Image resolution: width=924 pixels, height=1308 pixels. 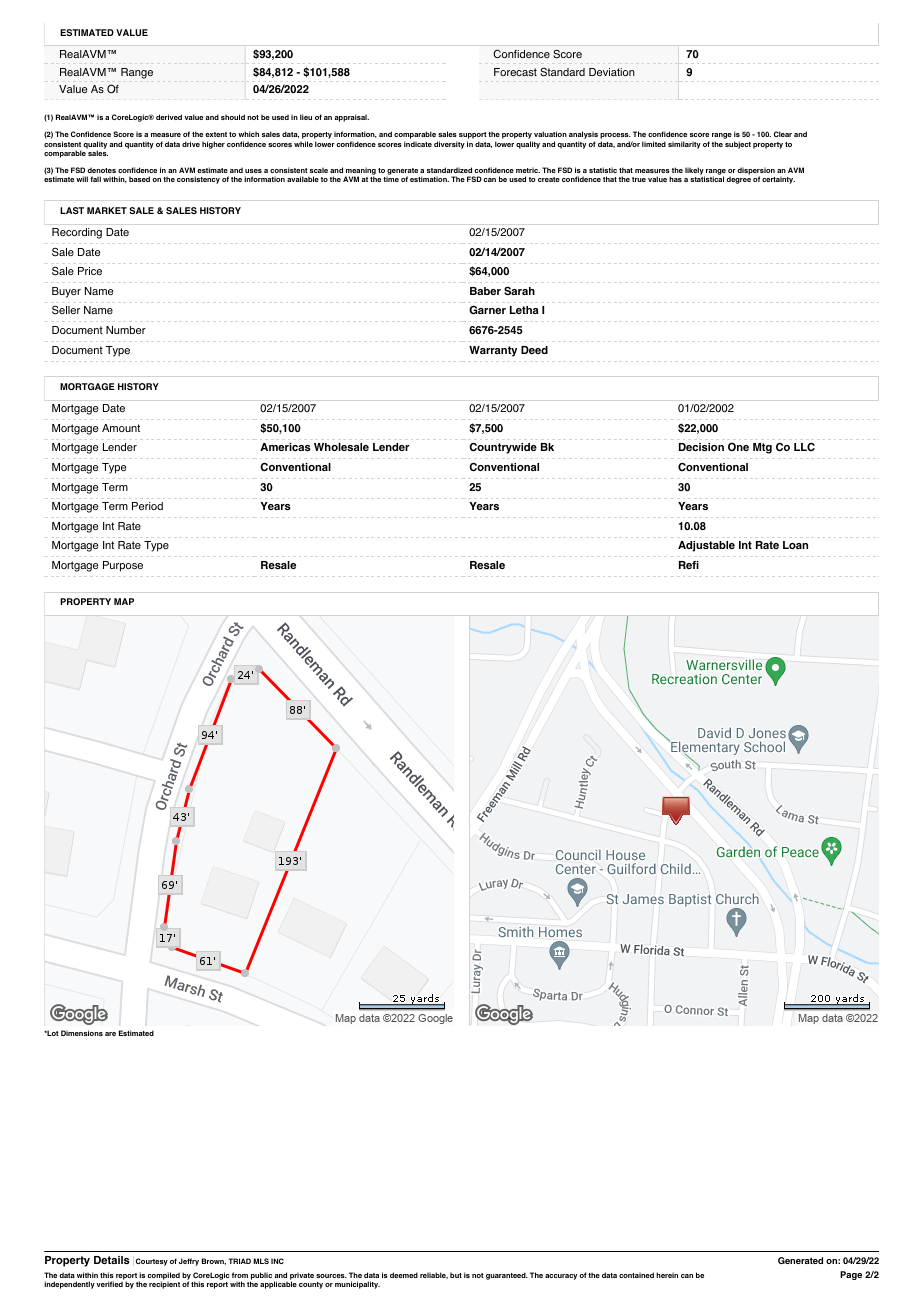 I want to click on are, so click(x=110, y=1034).
